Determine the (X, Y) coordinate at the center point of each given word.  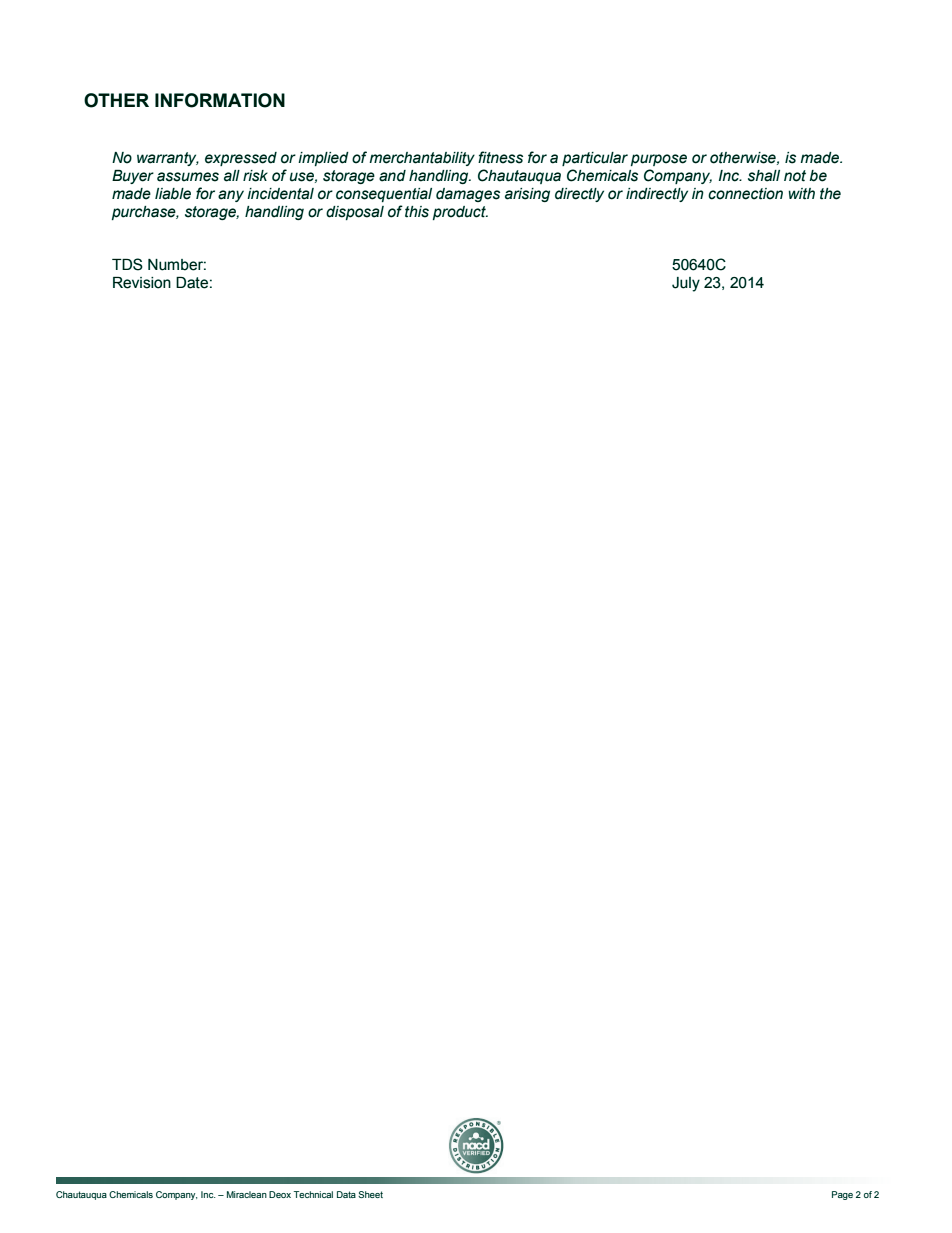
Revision (142, 283)
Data (346, 1194)
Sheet (370, 1194)
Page (842, 1195)
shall (764, 176)
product (460, 213)
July (686, 284)
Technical (313, 1194)
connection (745, 194)
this (417, 212)
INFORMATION (220, 100)
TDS (127, 264)
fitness (500, 157)
